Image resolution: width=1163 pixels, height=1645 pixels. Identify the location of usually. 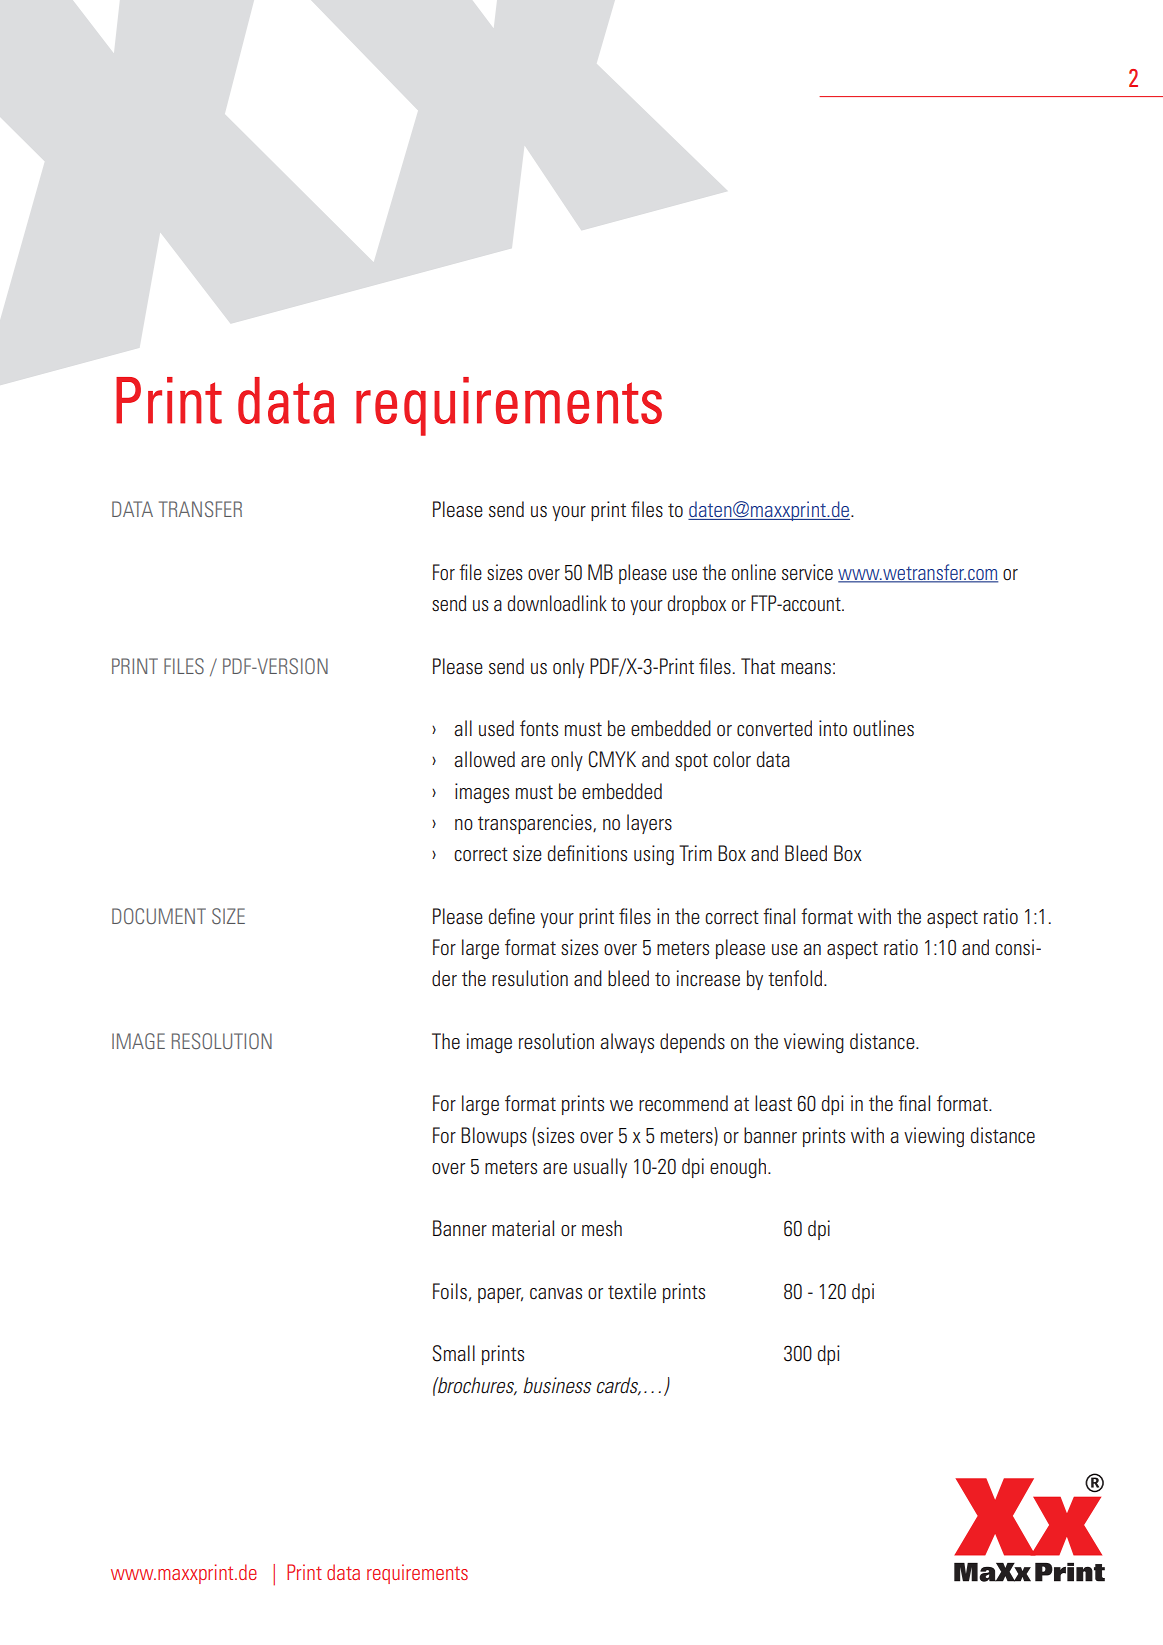
(600, 1168).
